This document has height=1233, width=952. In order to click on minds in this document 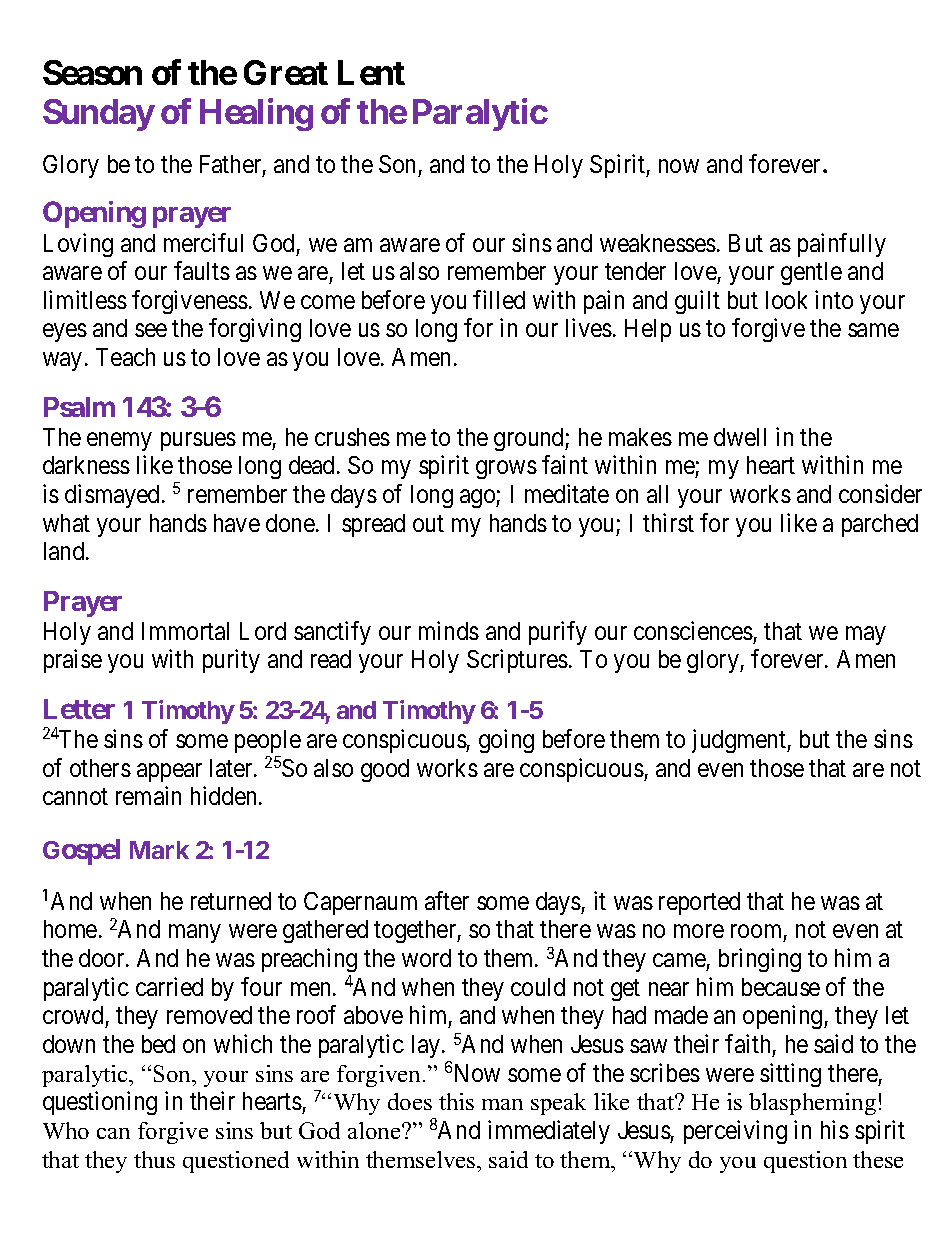, I will do `click(449, 630)`.
